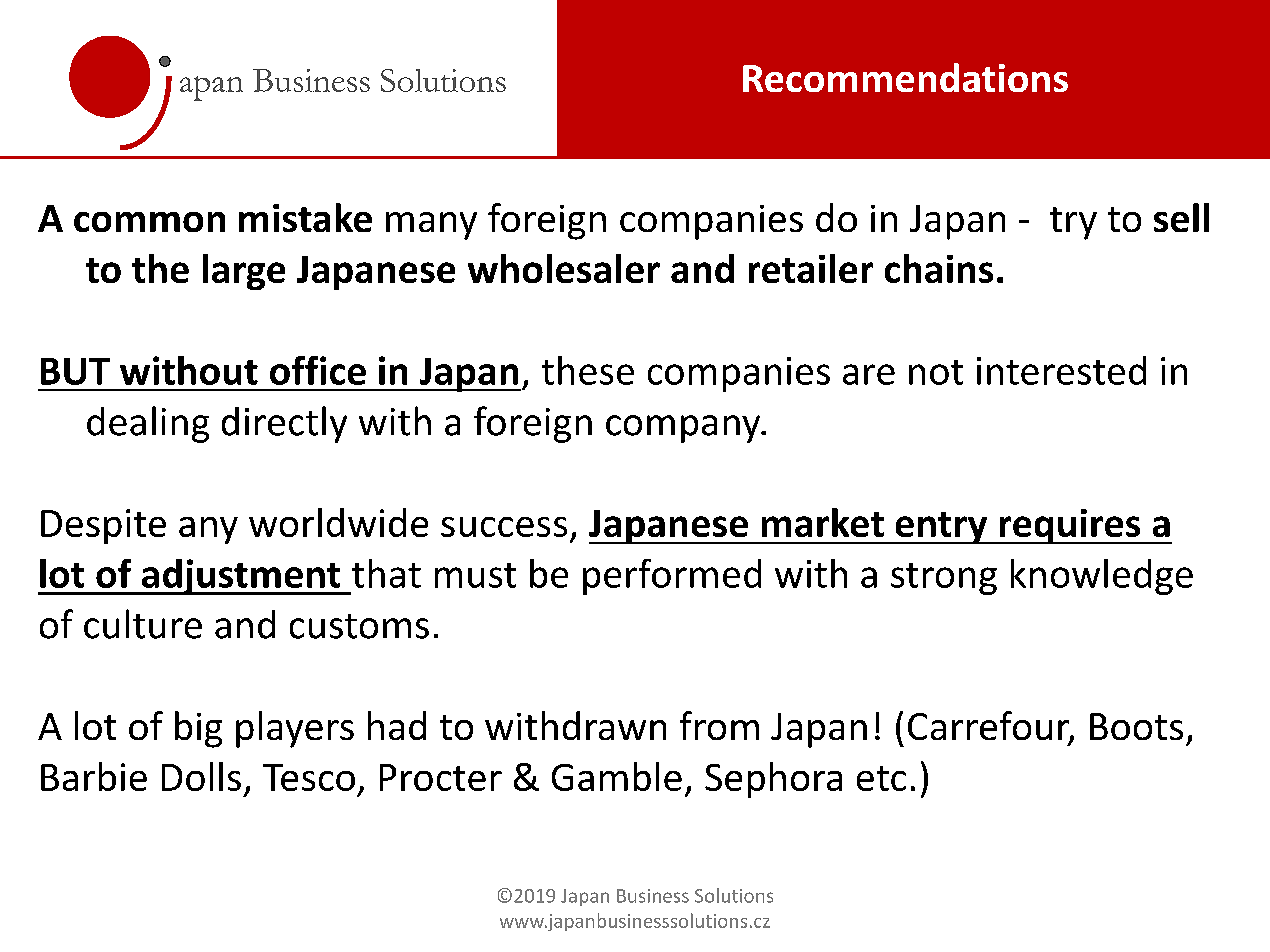 This screenshot has height=952, width=1270. I want to click on knowledge, so click(1102, 577).
